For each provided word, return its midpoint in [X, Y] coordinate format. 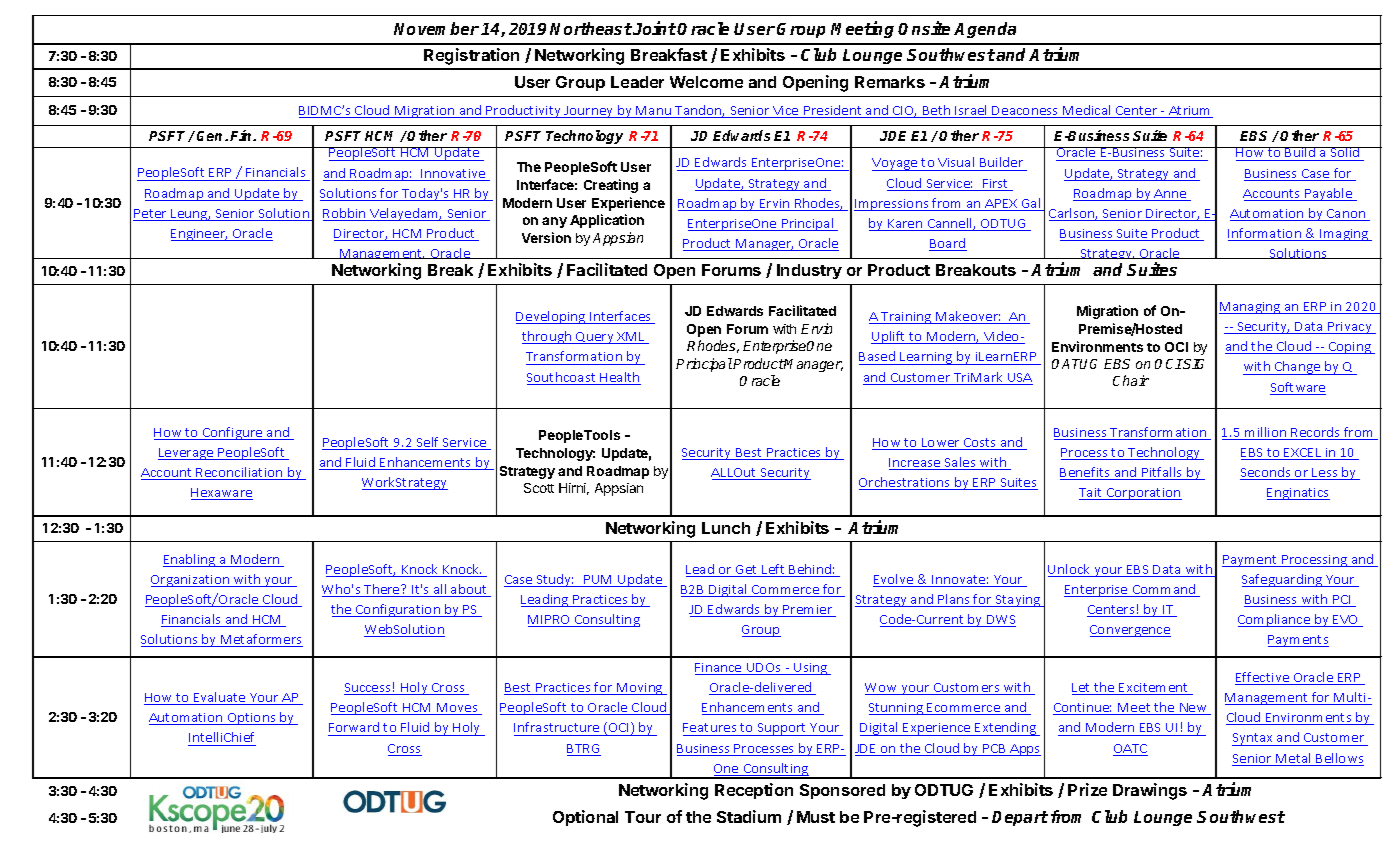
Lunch [726, 528]
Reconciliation [240, 473]
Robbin [345, 214]
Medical [1087, 111]
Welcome [706, 82]
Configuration [398, 610]
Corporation [1143, 494]
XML [631, 338]
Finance [719, 669]
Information [1266, 234]
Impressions [892, 205]
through [548, 337]
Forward [355, 729]
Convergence [1130, 631]
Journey [589, 112]
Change [1298, 368]
